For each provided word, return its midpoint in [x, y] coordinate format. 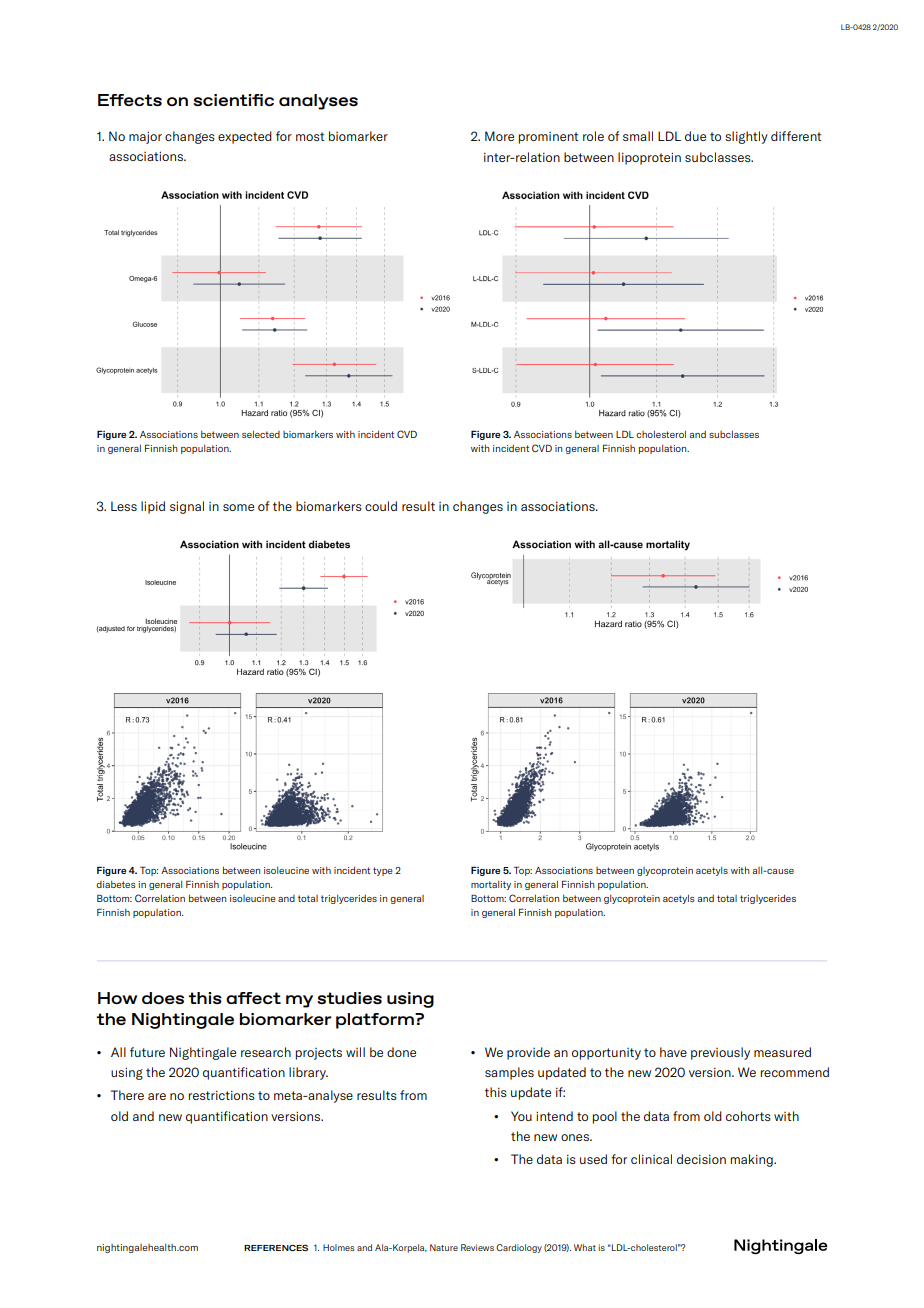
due [695, 136]
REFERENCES [276, 1247]
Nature [444, 1247]
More [499, 136]
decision [701, 1159]
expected [245, 137]
